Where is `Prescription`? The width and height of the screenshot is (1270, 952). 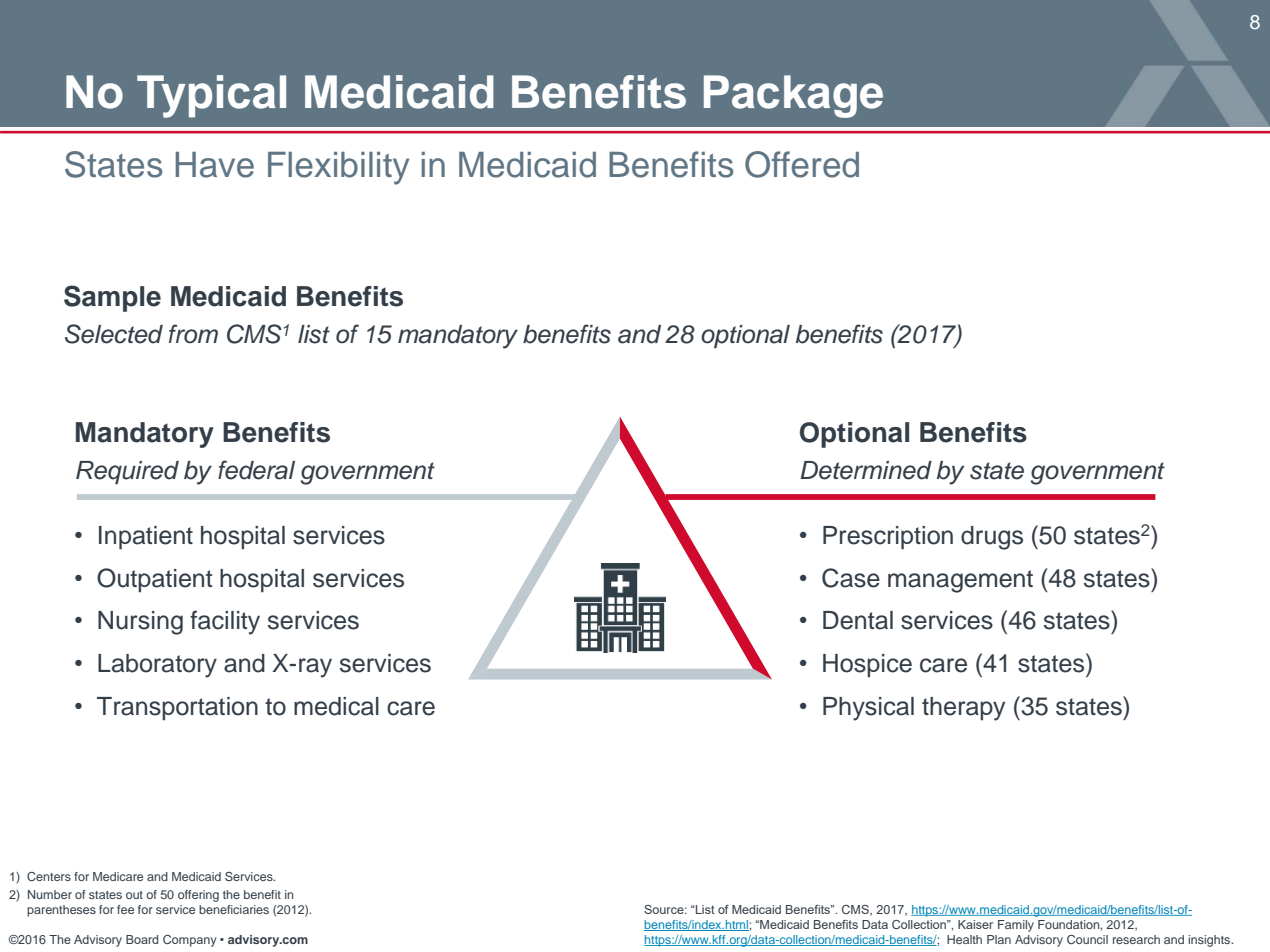
Prescription is located at coordinates (888, 537).
